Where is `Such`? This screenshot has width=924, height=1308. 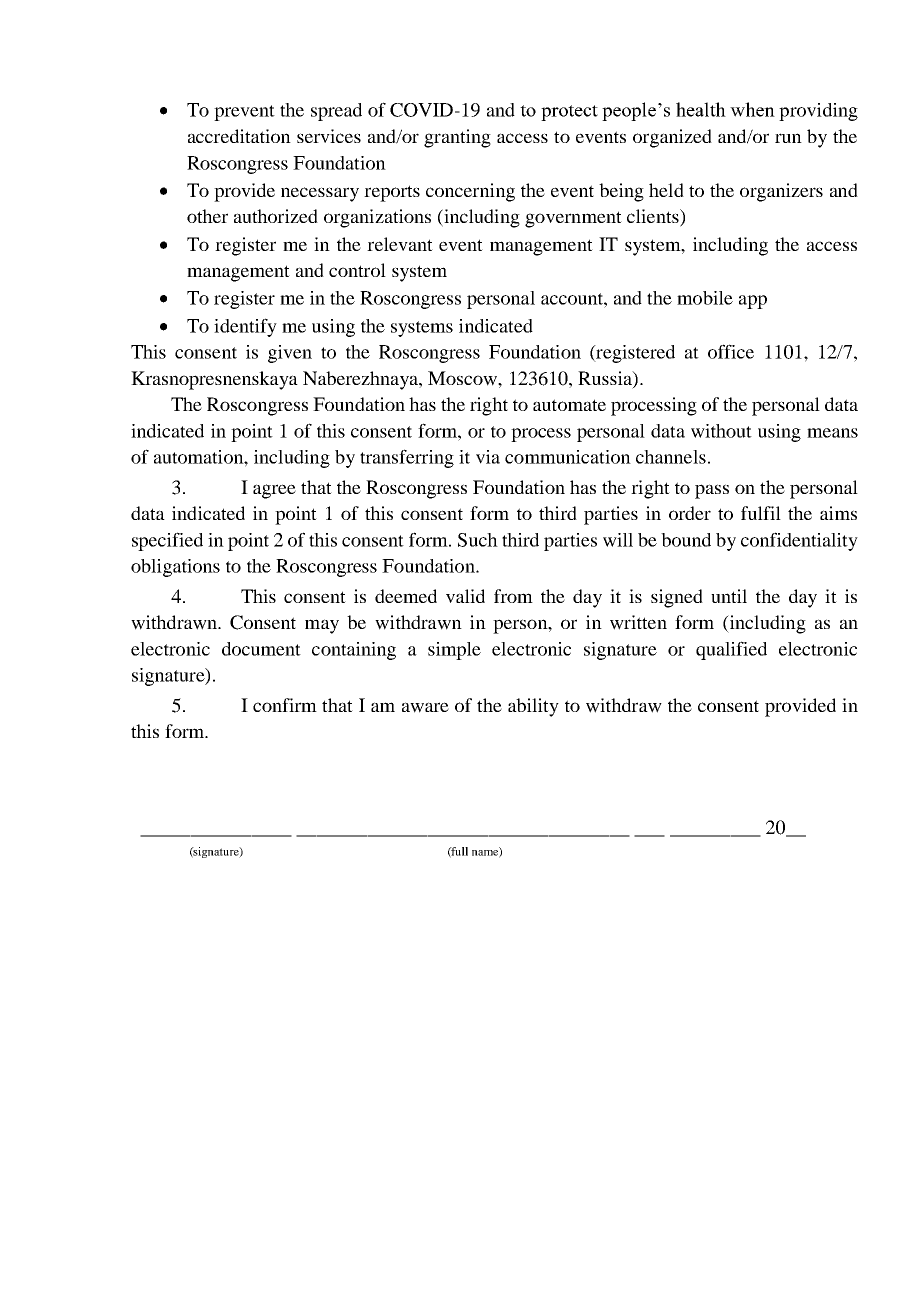 Such is located at coordinates (478, 540).
